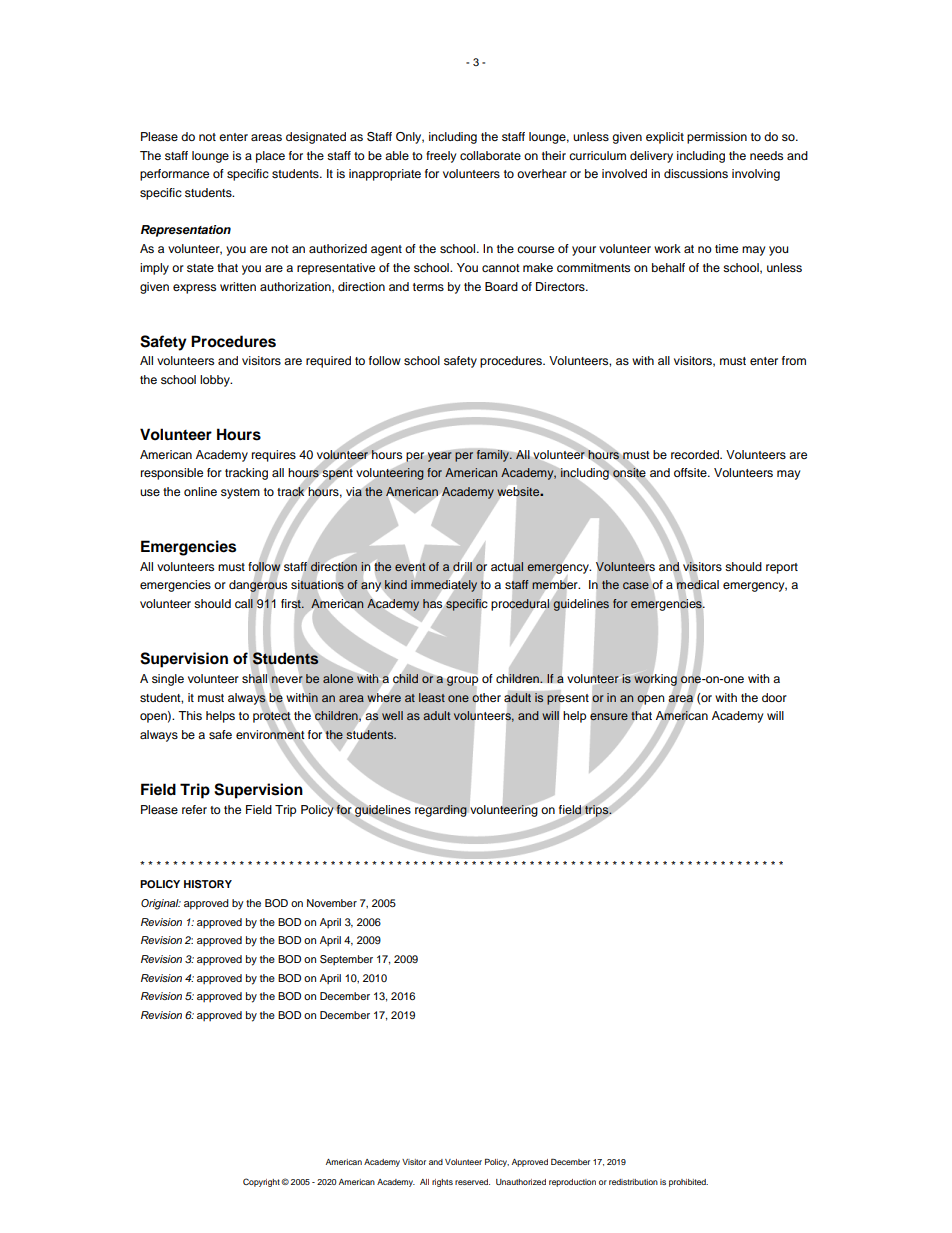 Image resolution: width=952 pixels, height=1233 pixels. I want to click on Copyright, so click(261, 1182).
